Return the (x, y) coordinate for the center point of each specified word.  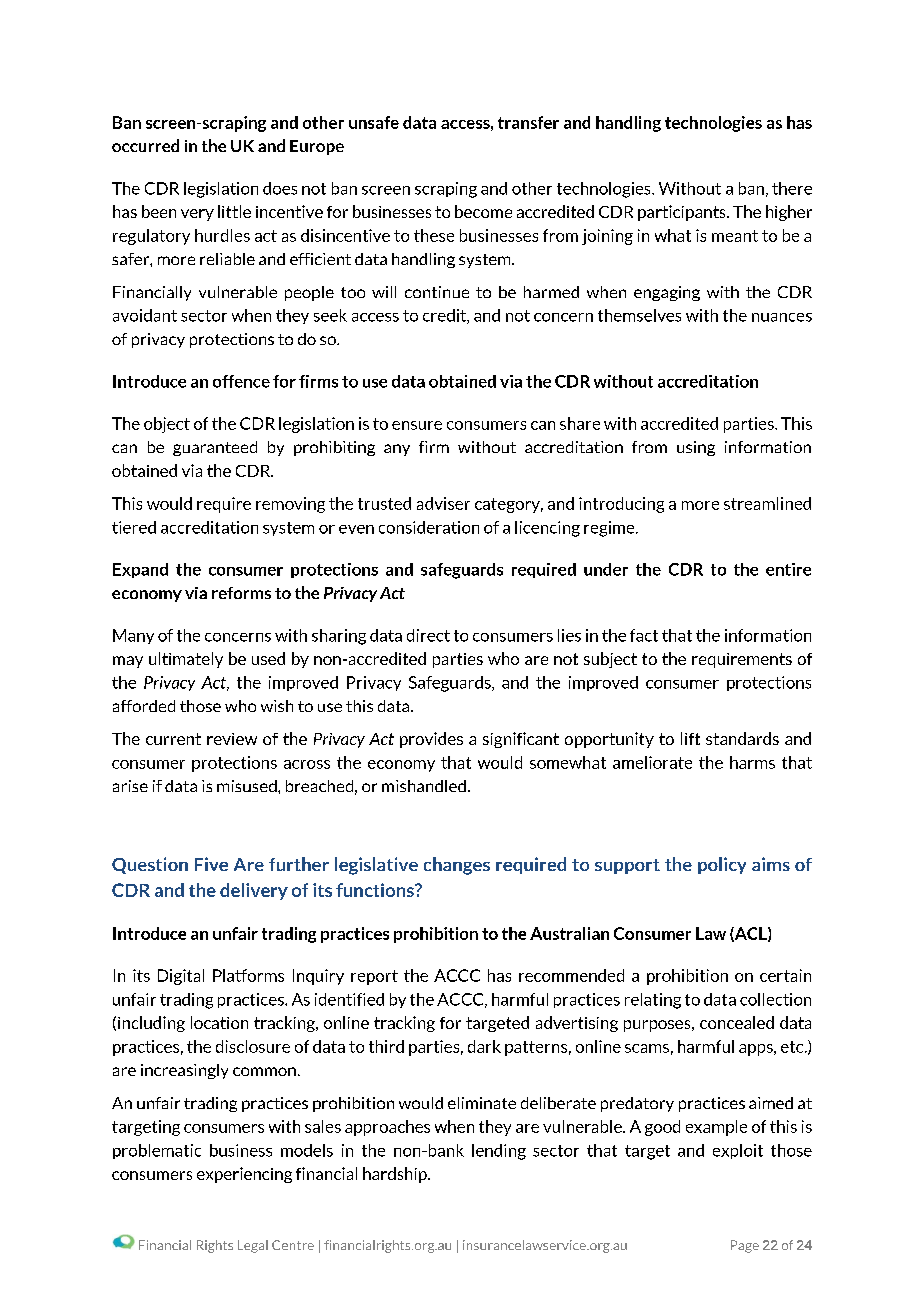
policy (722, 865)
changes (457, 866)
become (483, 211)
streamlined (767, 503)
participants (683, 213)
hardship (396, 1175)
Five (211, 864)
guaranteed (215, 448)
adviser (443, 503)
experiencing (244, 1175)
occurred (145, 145)
